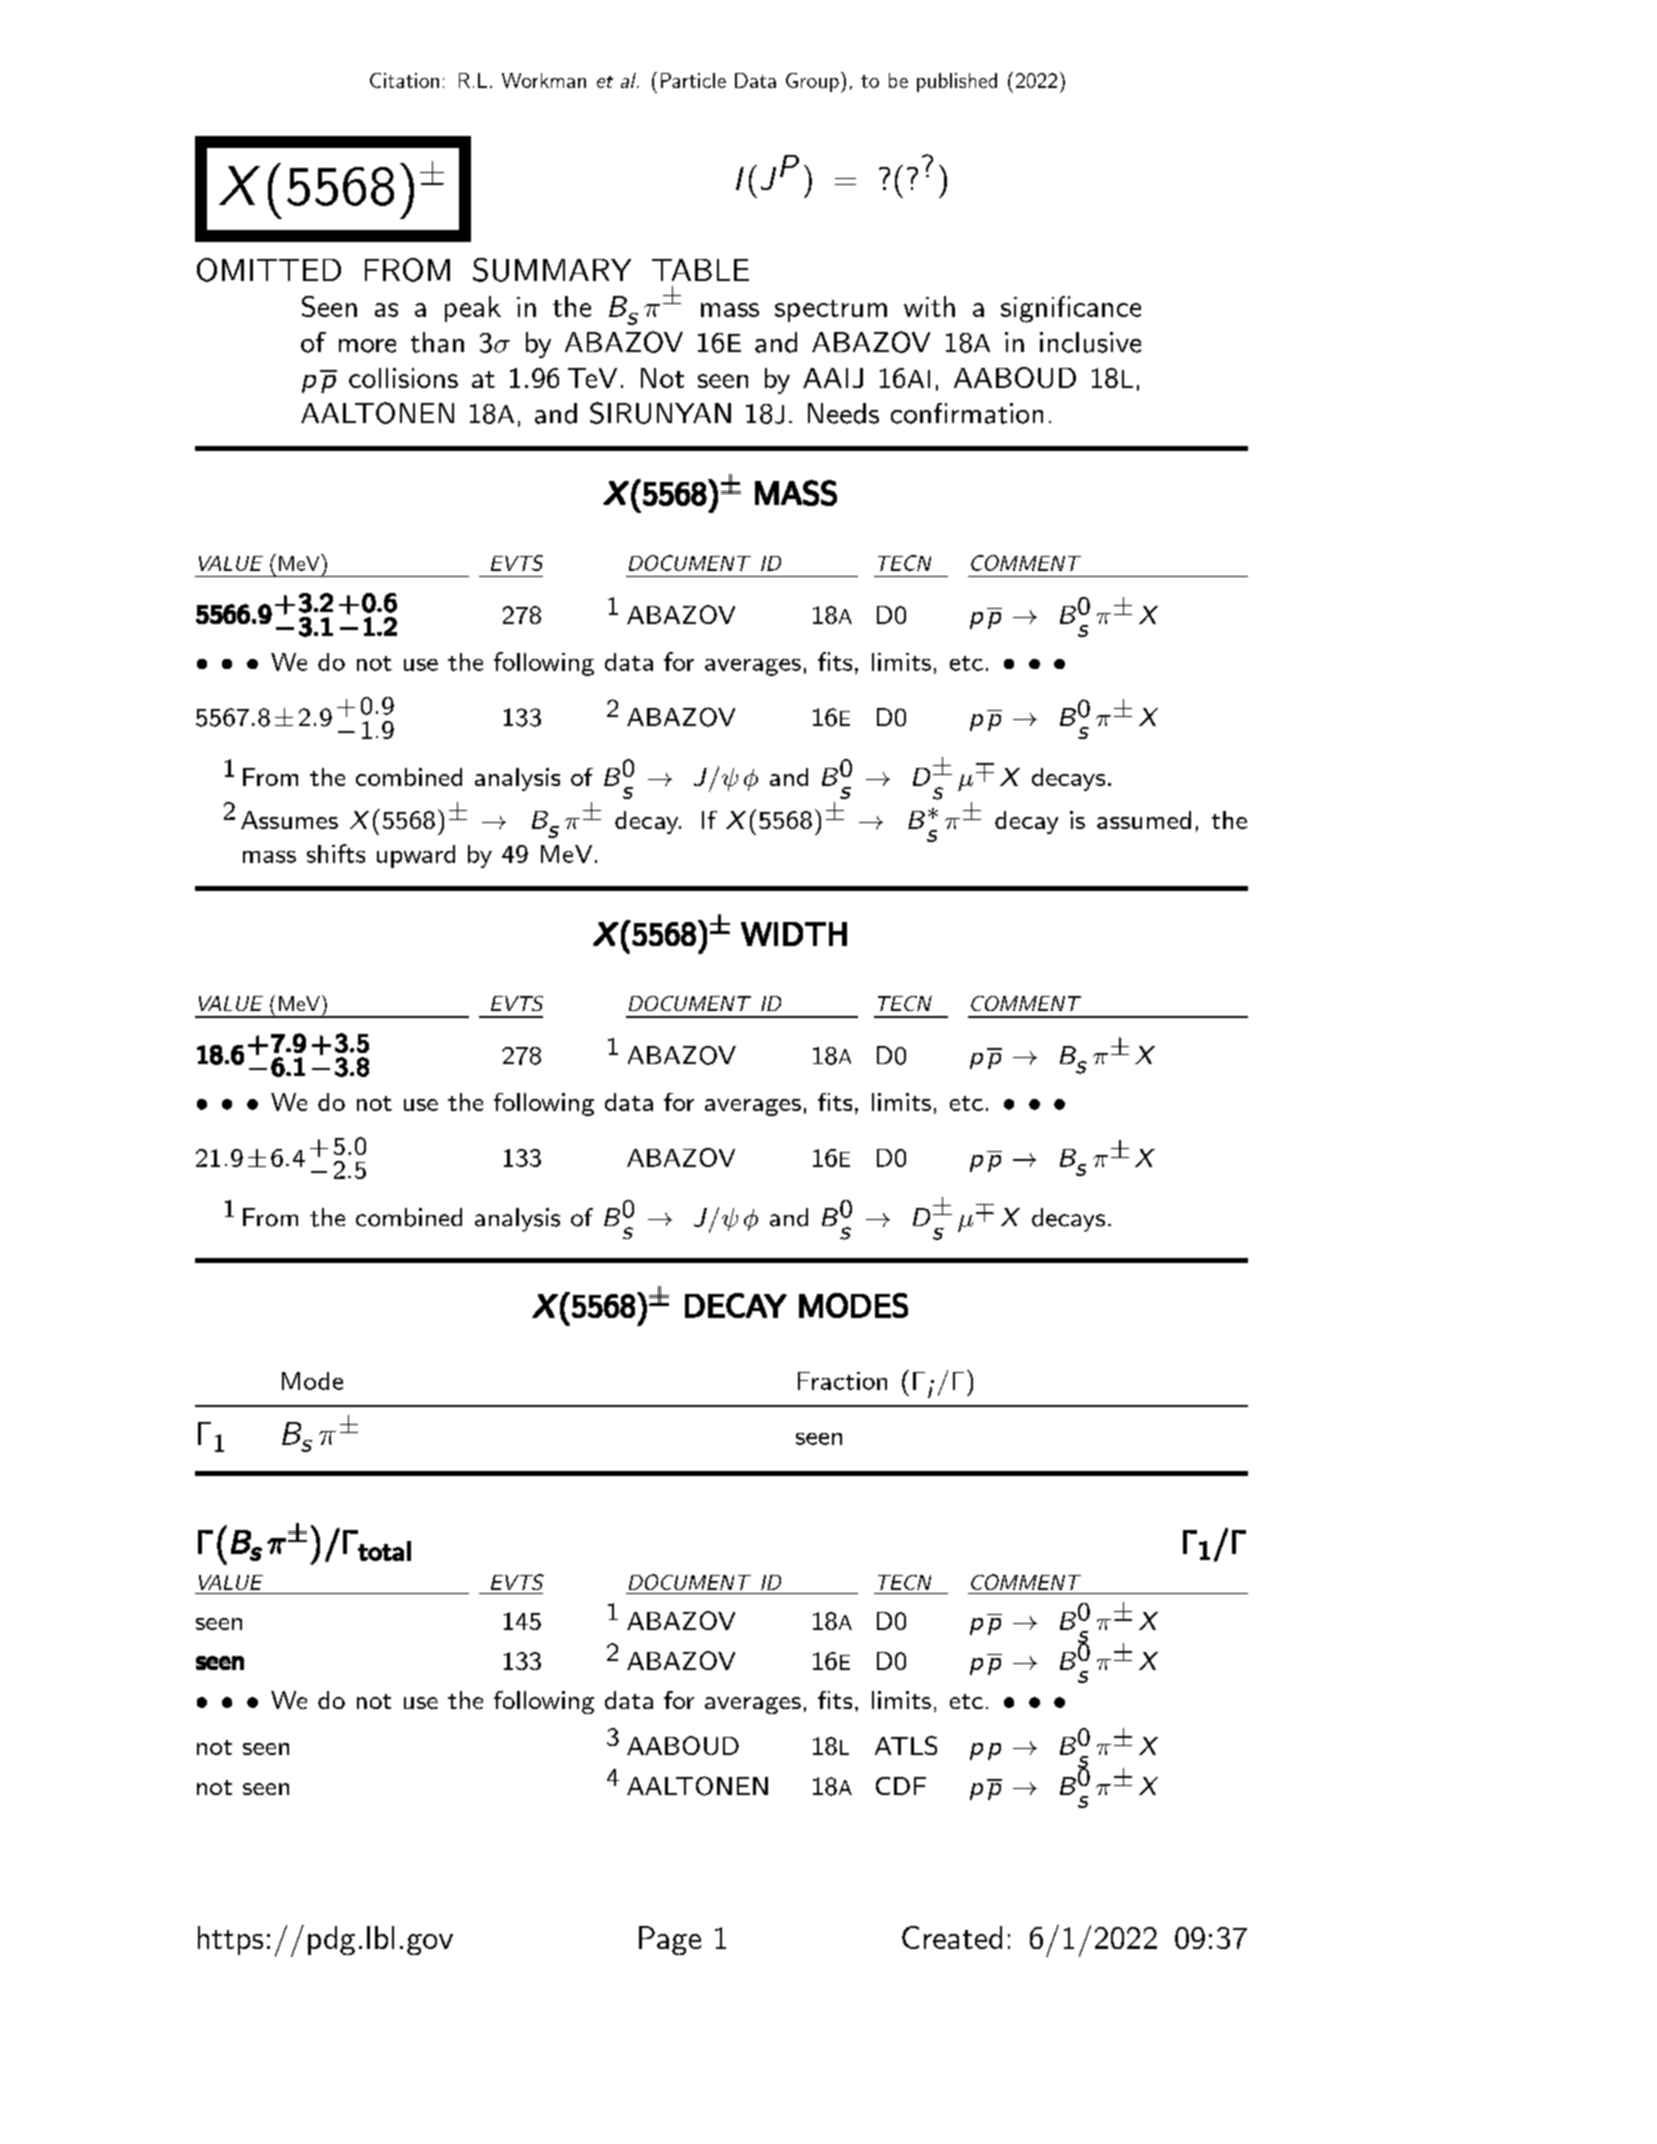  What do you see at coordinates (952, 1937) in the screenshot?
I see `Created` at bounding box center [952, 1937].
